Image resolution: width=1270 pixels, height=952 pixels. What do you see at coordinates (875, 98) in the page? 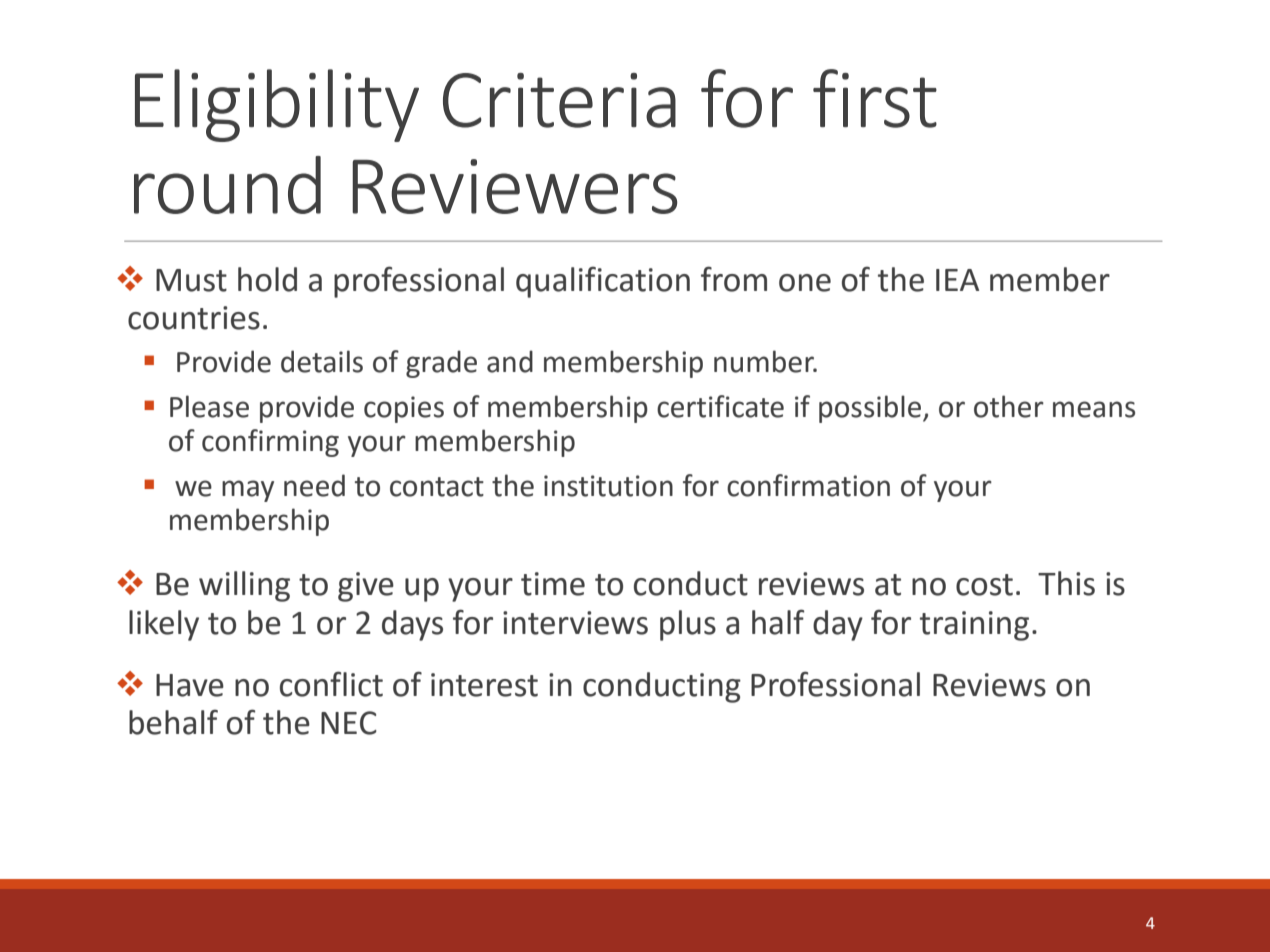
I see `first` at bounding box center [875, 98].
